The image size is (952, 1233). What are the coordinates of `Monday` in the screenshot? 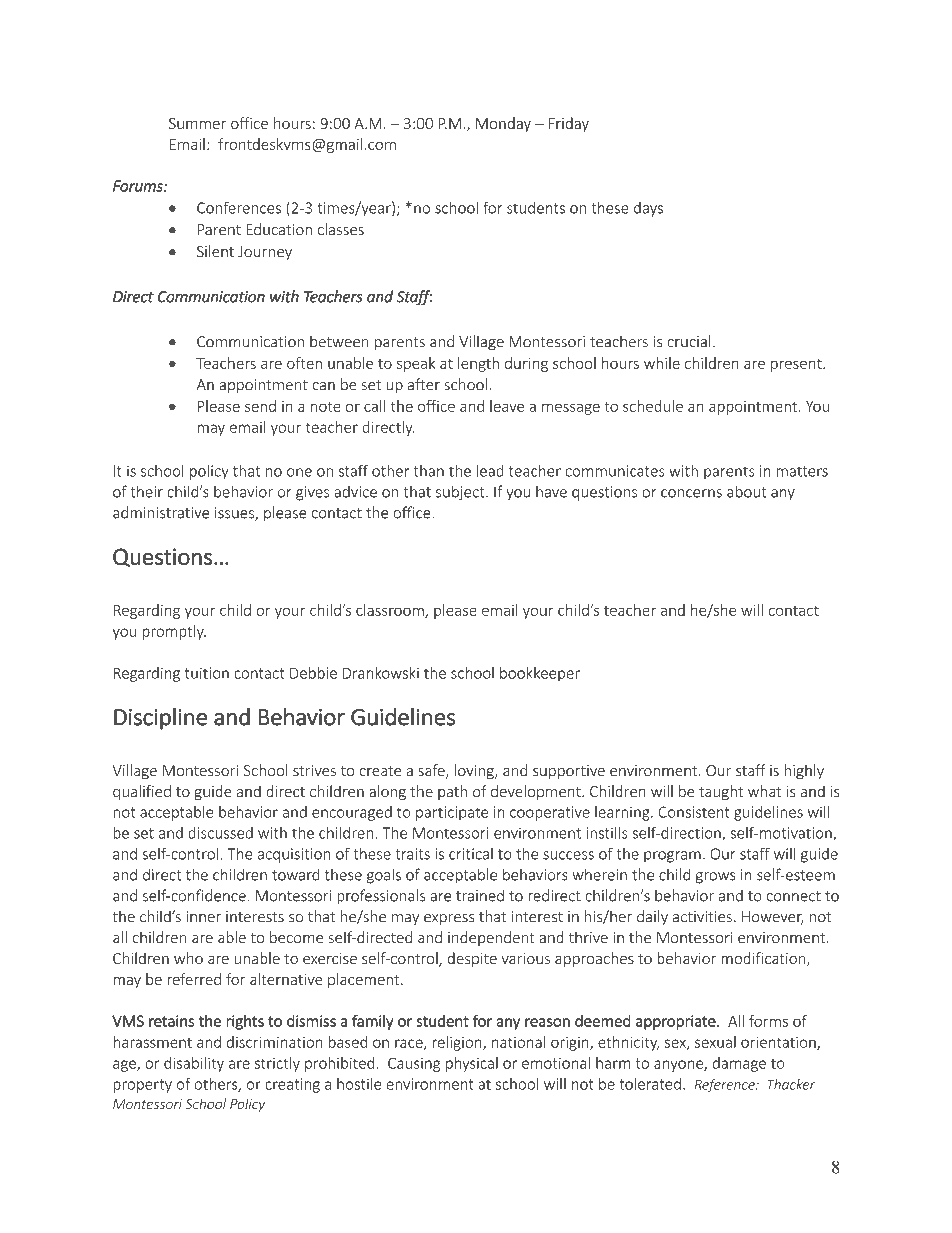 It's located at (503, 124).
